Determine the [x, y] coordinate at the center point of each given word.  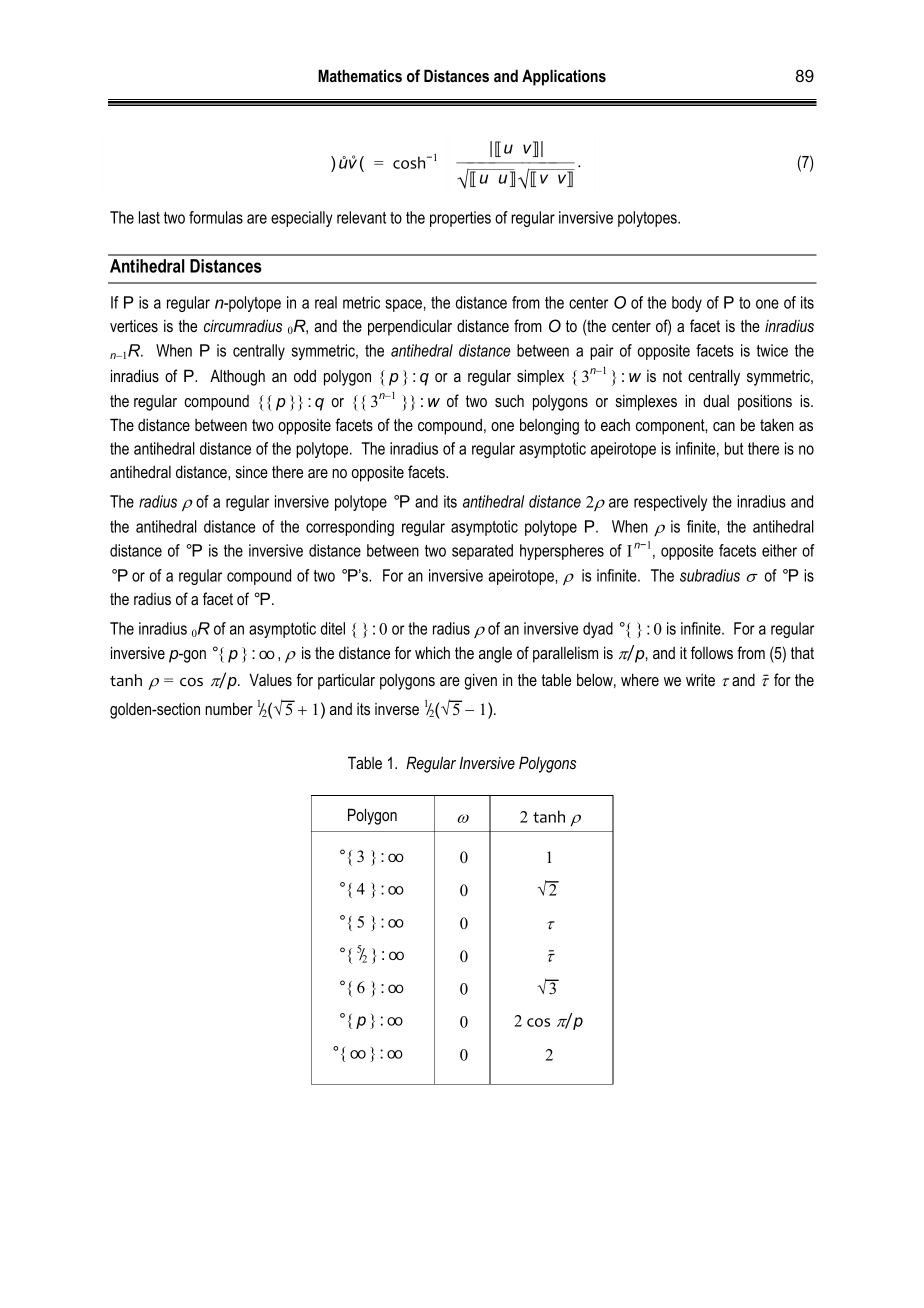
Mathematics [360, 75]
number [229, 708]
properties [460, 219]
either [779, 550]
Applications [564, 77]
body [687, 304]
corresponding [350, 528]
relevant [361, 217]
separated [482, 552]
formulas [216, 217]
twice [772, 350]
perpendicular [410, 328]
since [252, 471]
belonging [549, 426]
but [734, 448]
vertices [134, 326]
